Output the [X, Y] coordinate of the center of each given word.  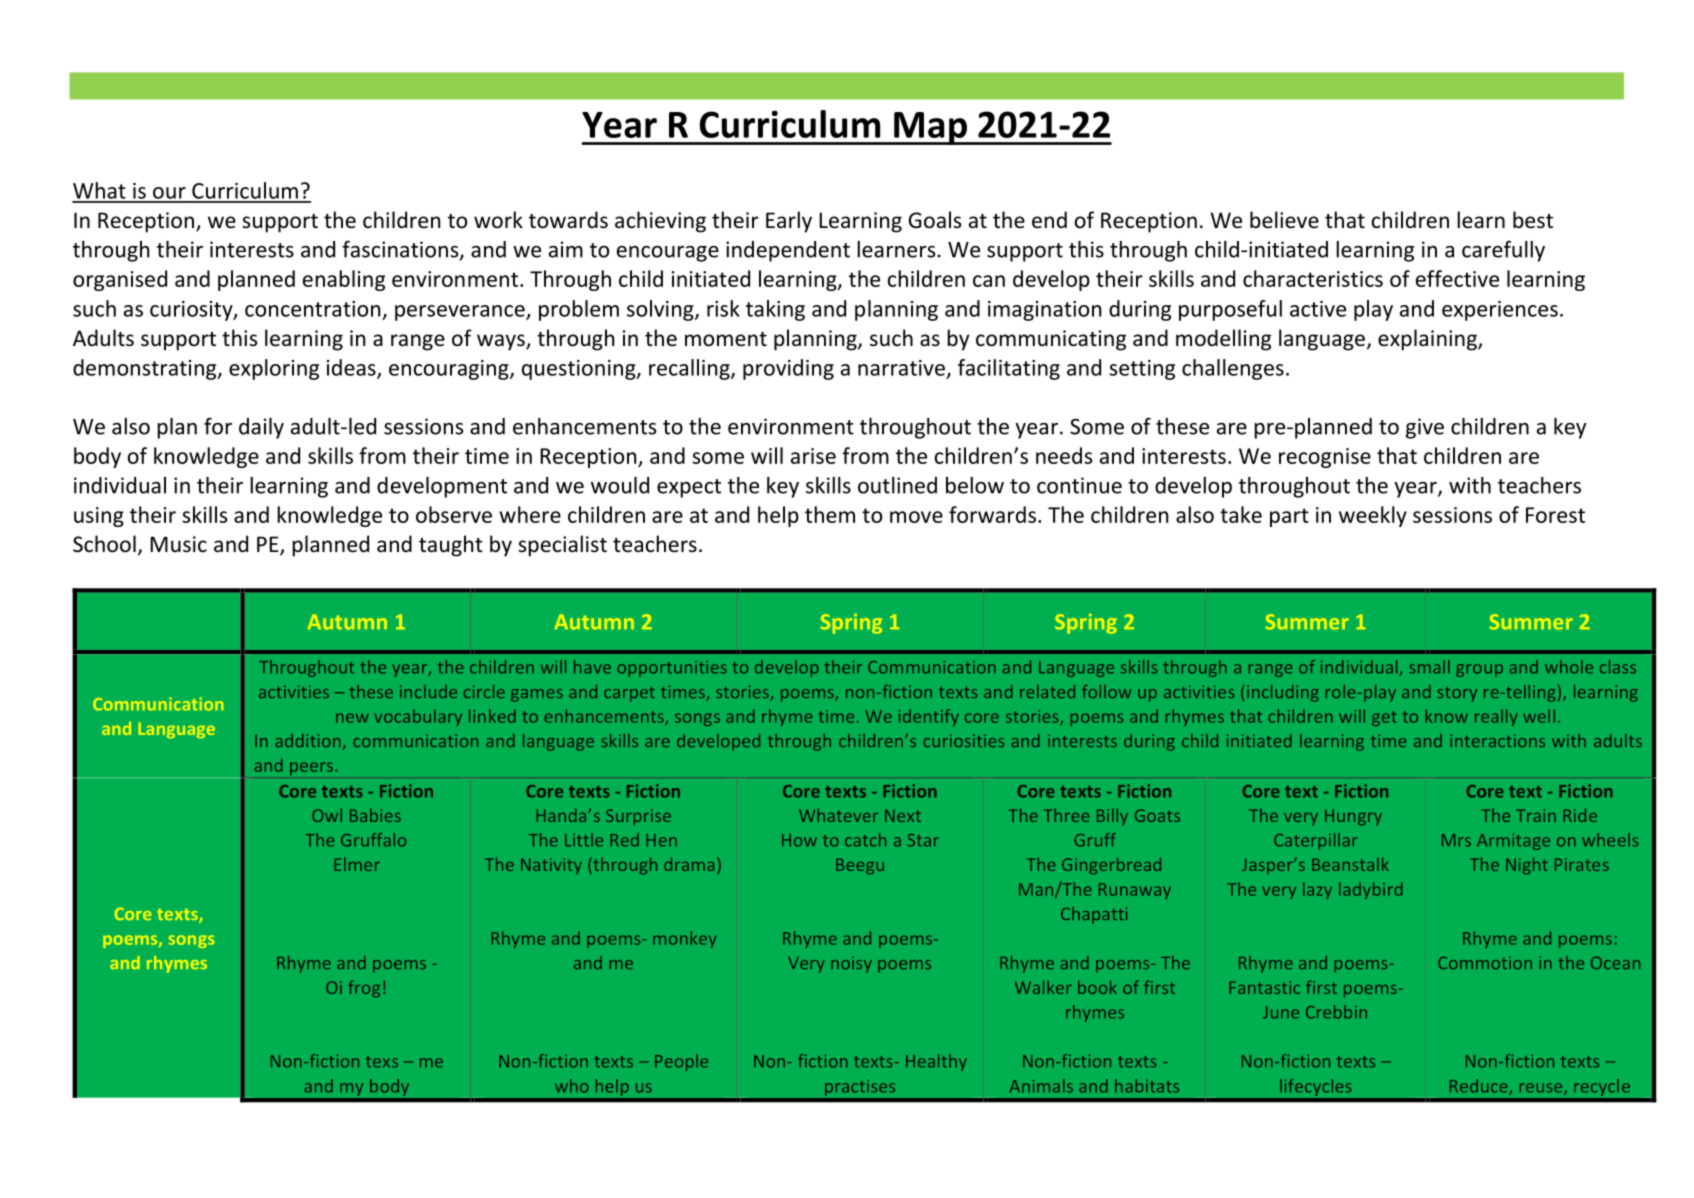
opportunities [672, 669]
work [498, 220]
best [1533, 220]
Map [930, 128]
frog [364, 988]
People [681, 1062]
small [1429, 667]
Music [178, 544]
